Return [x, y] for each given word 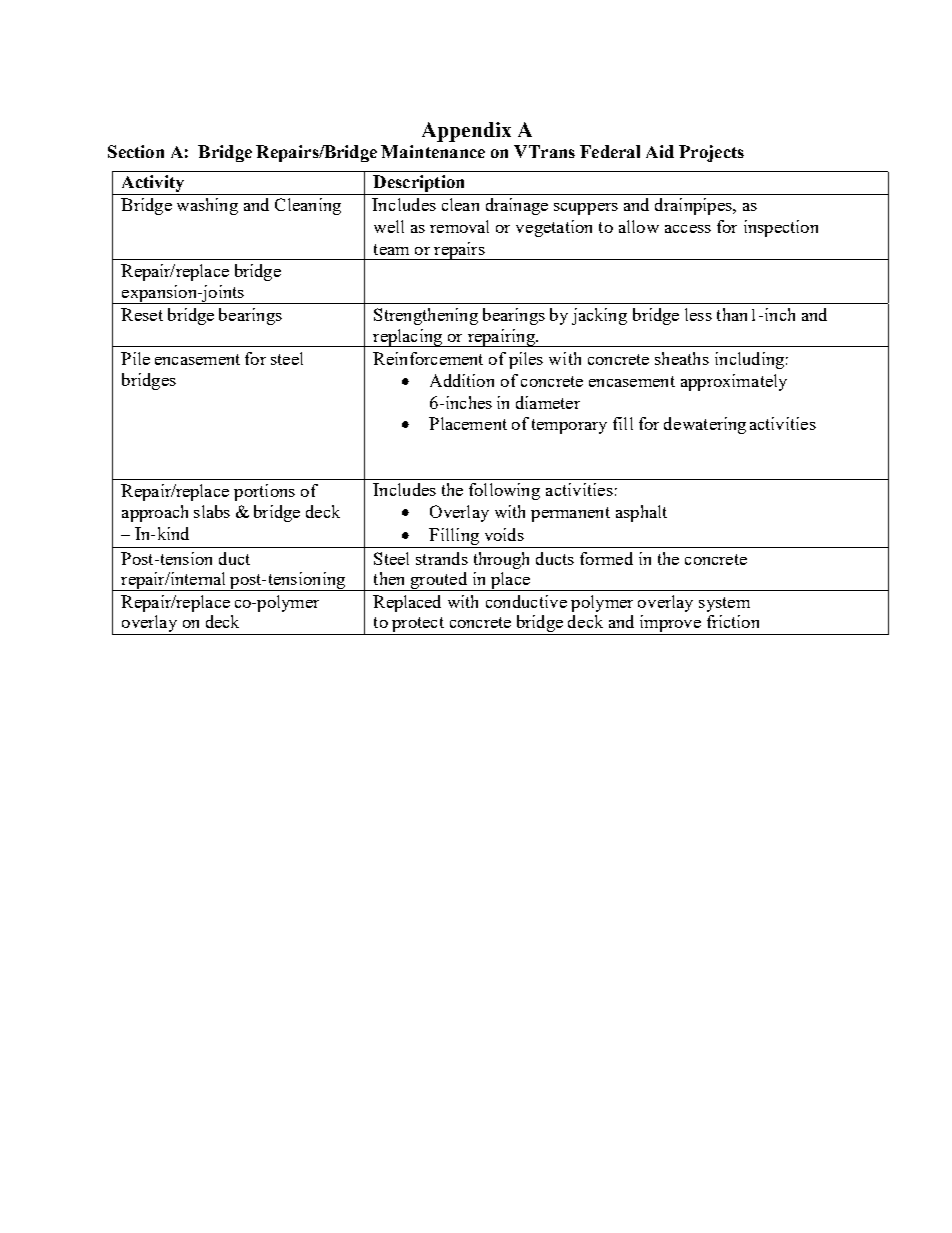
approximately [734, 382]
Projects [711, 153]
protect [418, 626]
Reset [142, 314]
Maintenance [433, 151]
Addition [462, 380]
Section [136, 151]
